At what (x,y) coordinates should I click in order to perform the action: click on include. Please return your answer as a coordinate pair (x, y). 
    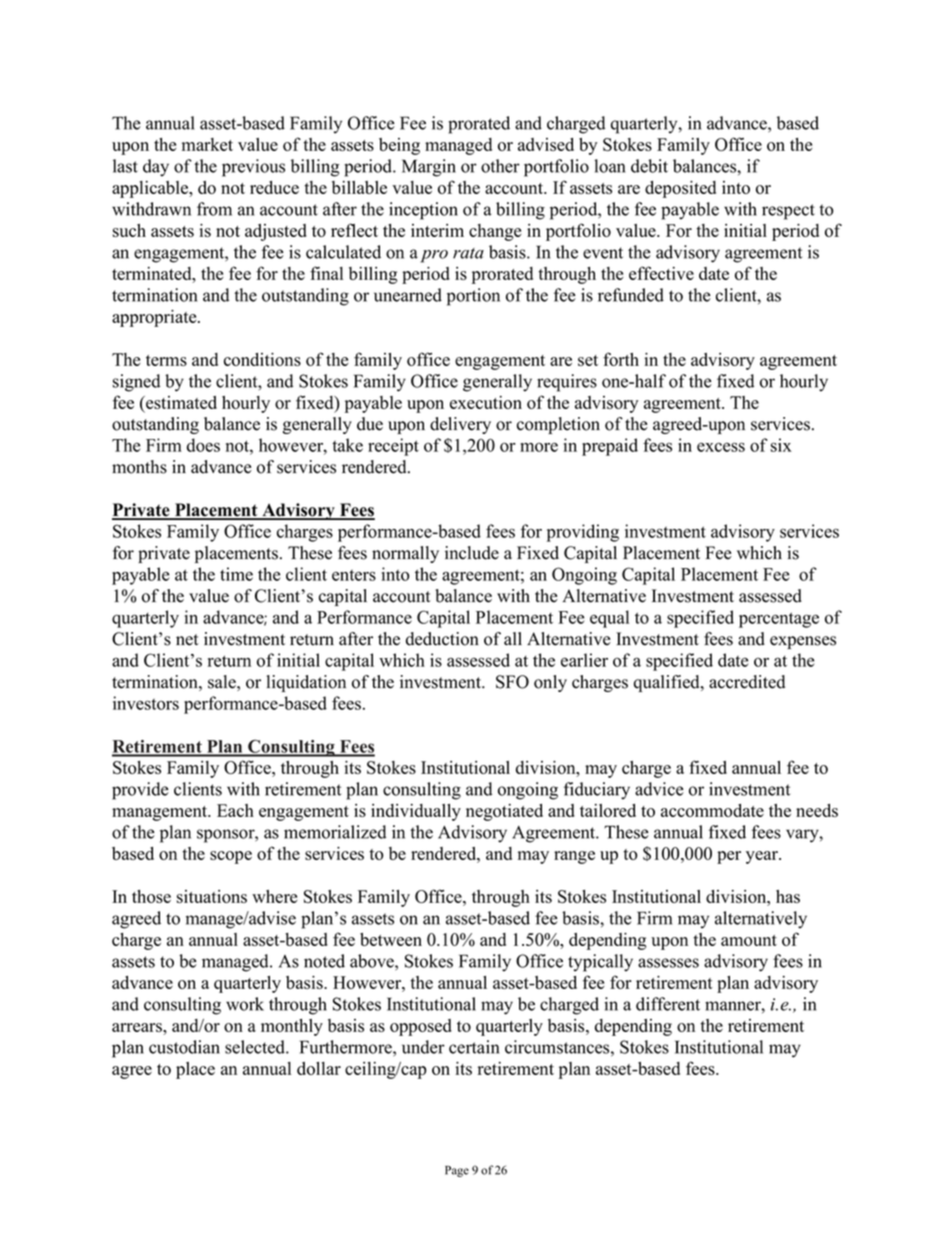
    Looking at the image, I should click on (472, 553).
